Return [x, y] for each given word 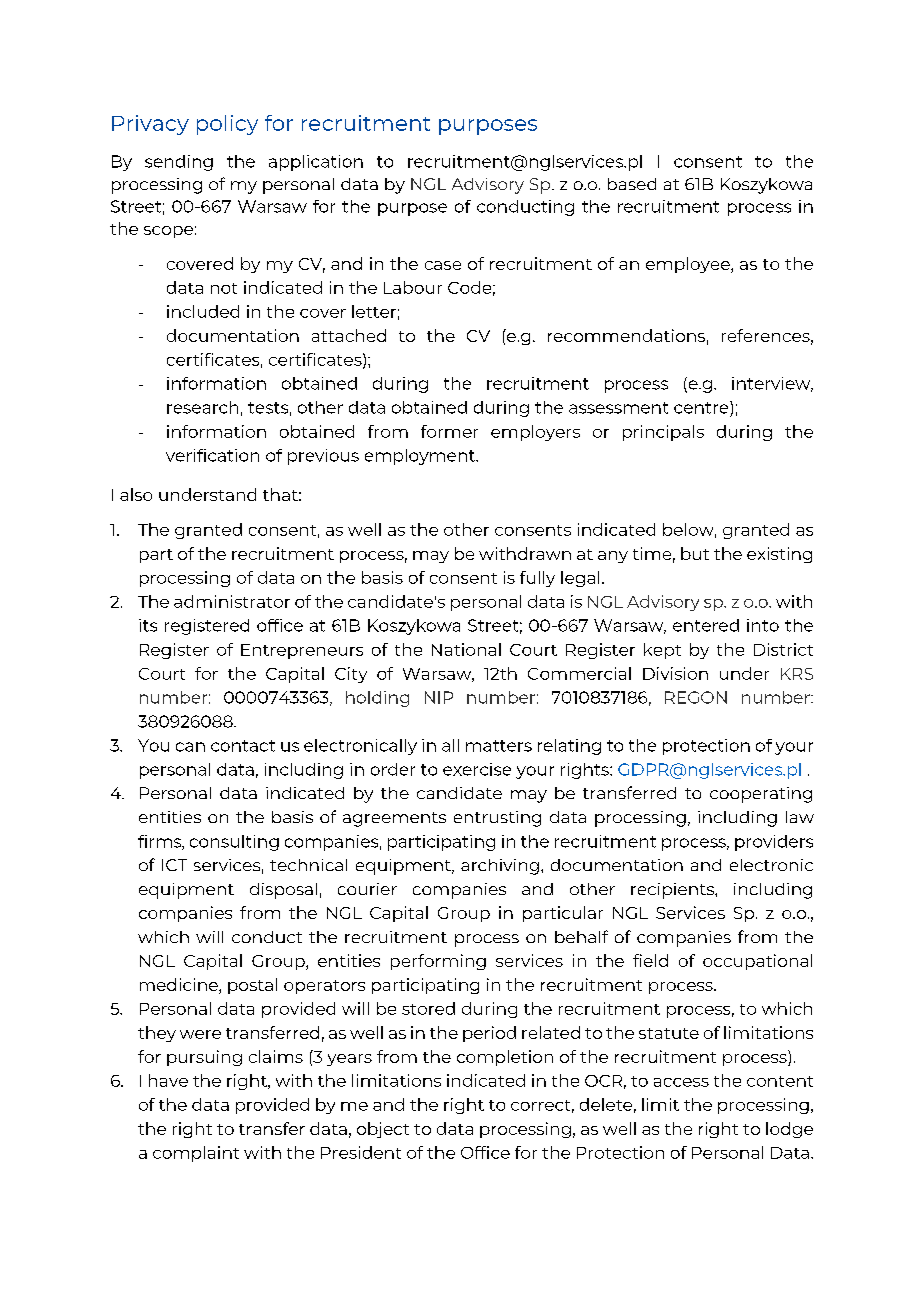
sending [179, 163]
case [443, 265]
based [632, 184]
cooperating [761, 795]
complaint [196, 1154]
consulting [234, 843]
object [383, 1130]
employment [421, 457]
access [681, 1082]
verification [212, 455]
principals [663, 433]
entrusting [497, 819]
